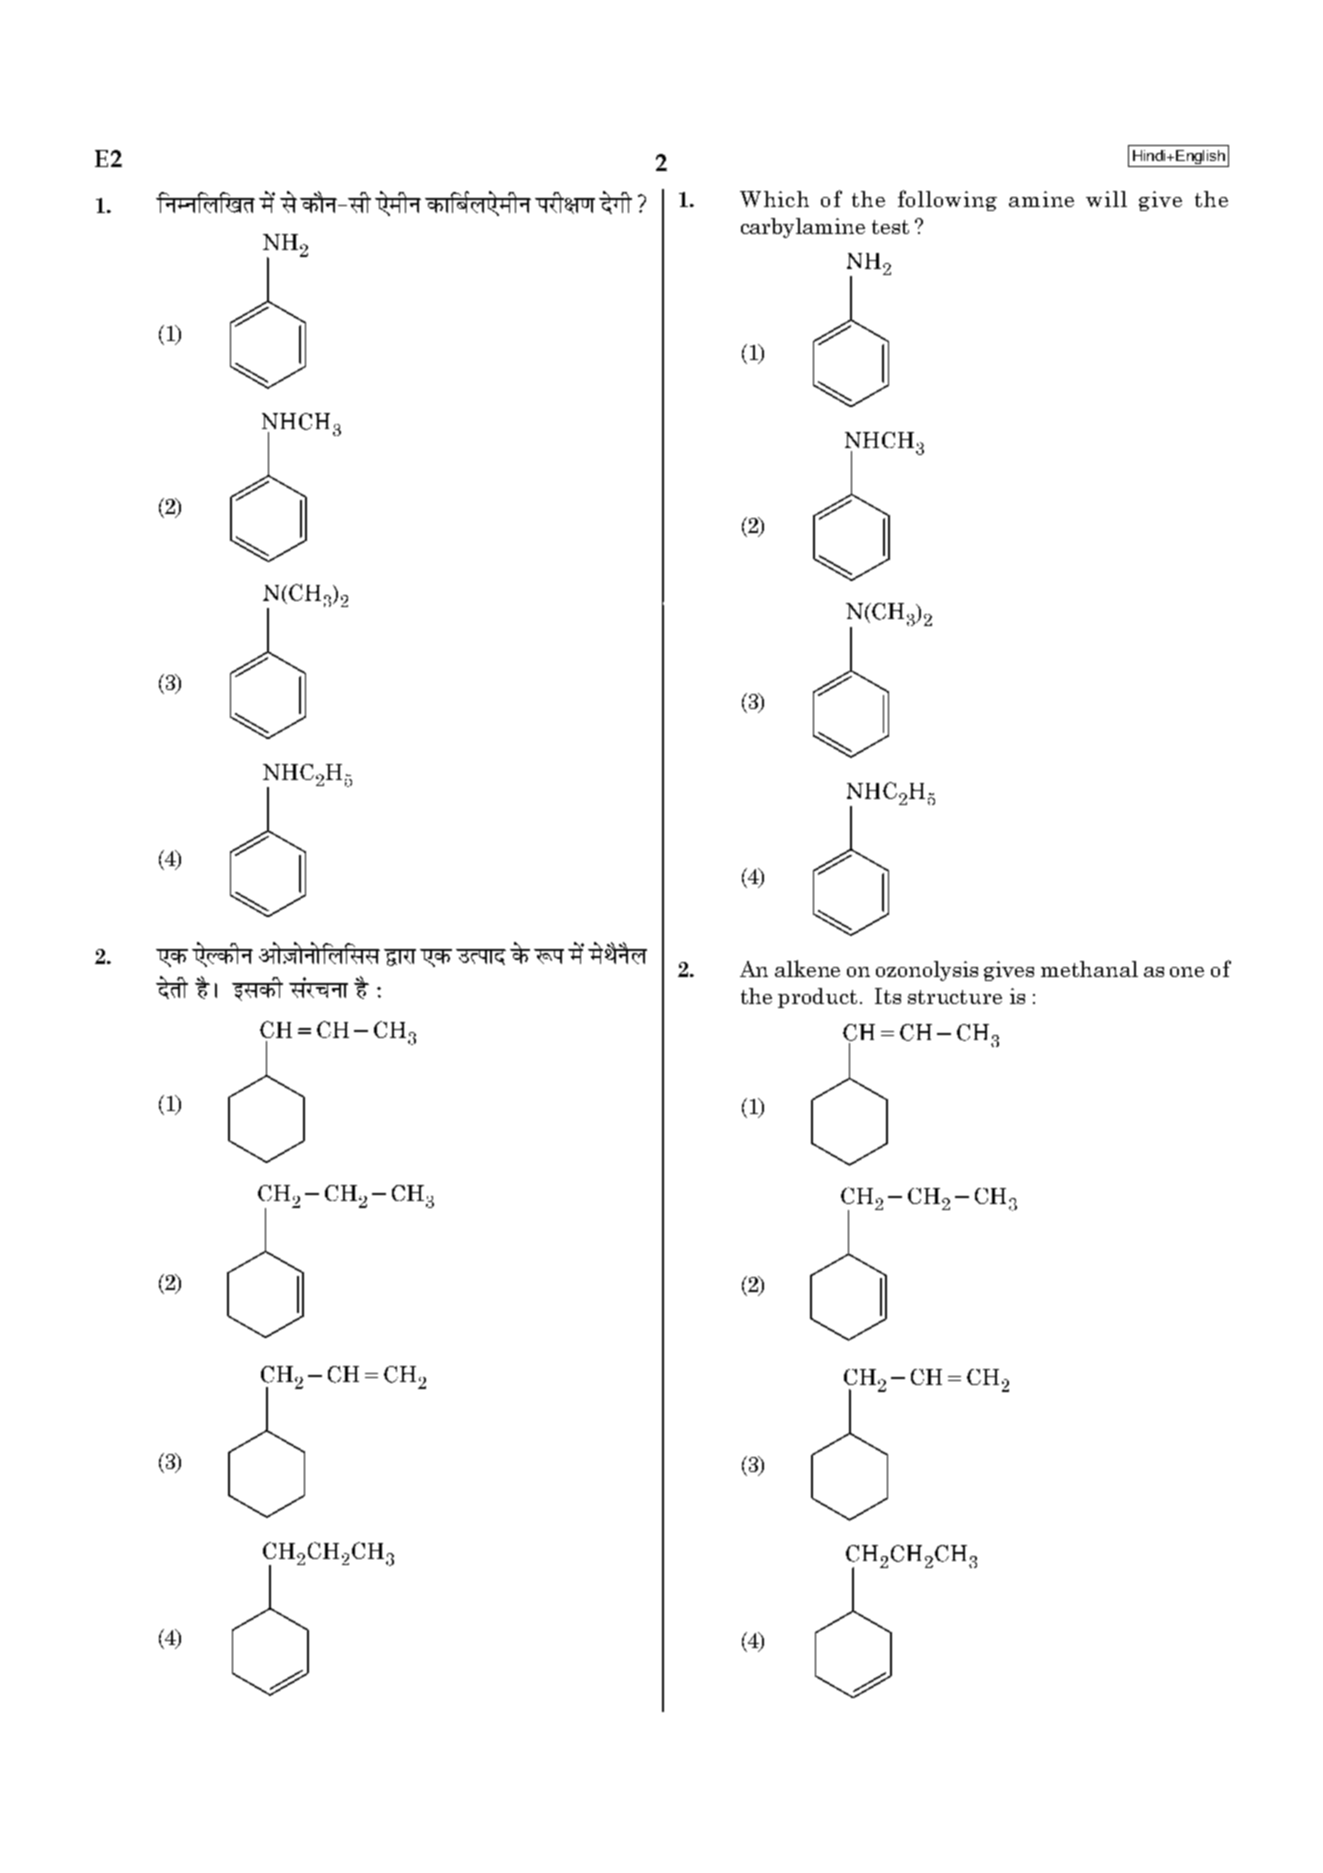 This screenshot has height=1873, width=1323. What do you see at coordinates (817, 998) in the screenshot?
I see `product` at bounding box center [817, 998].
